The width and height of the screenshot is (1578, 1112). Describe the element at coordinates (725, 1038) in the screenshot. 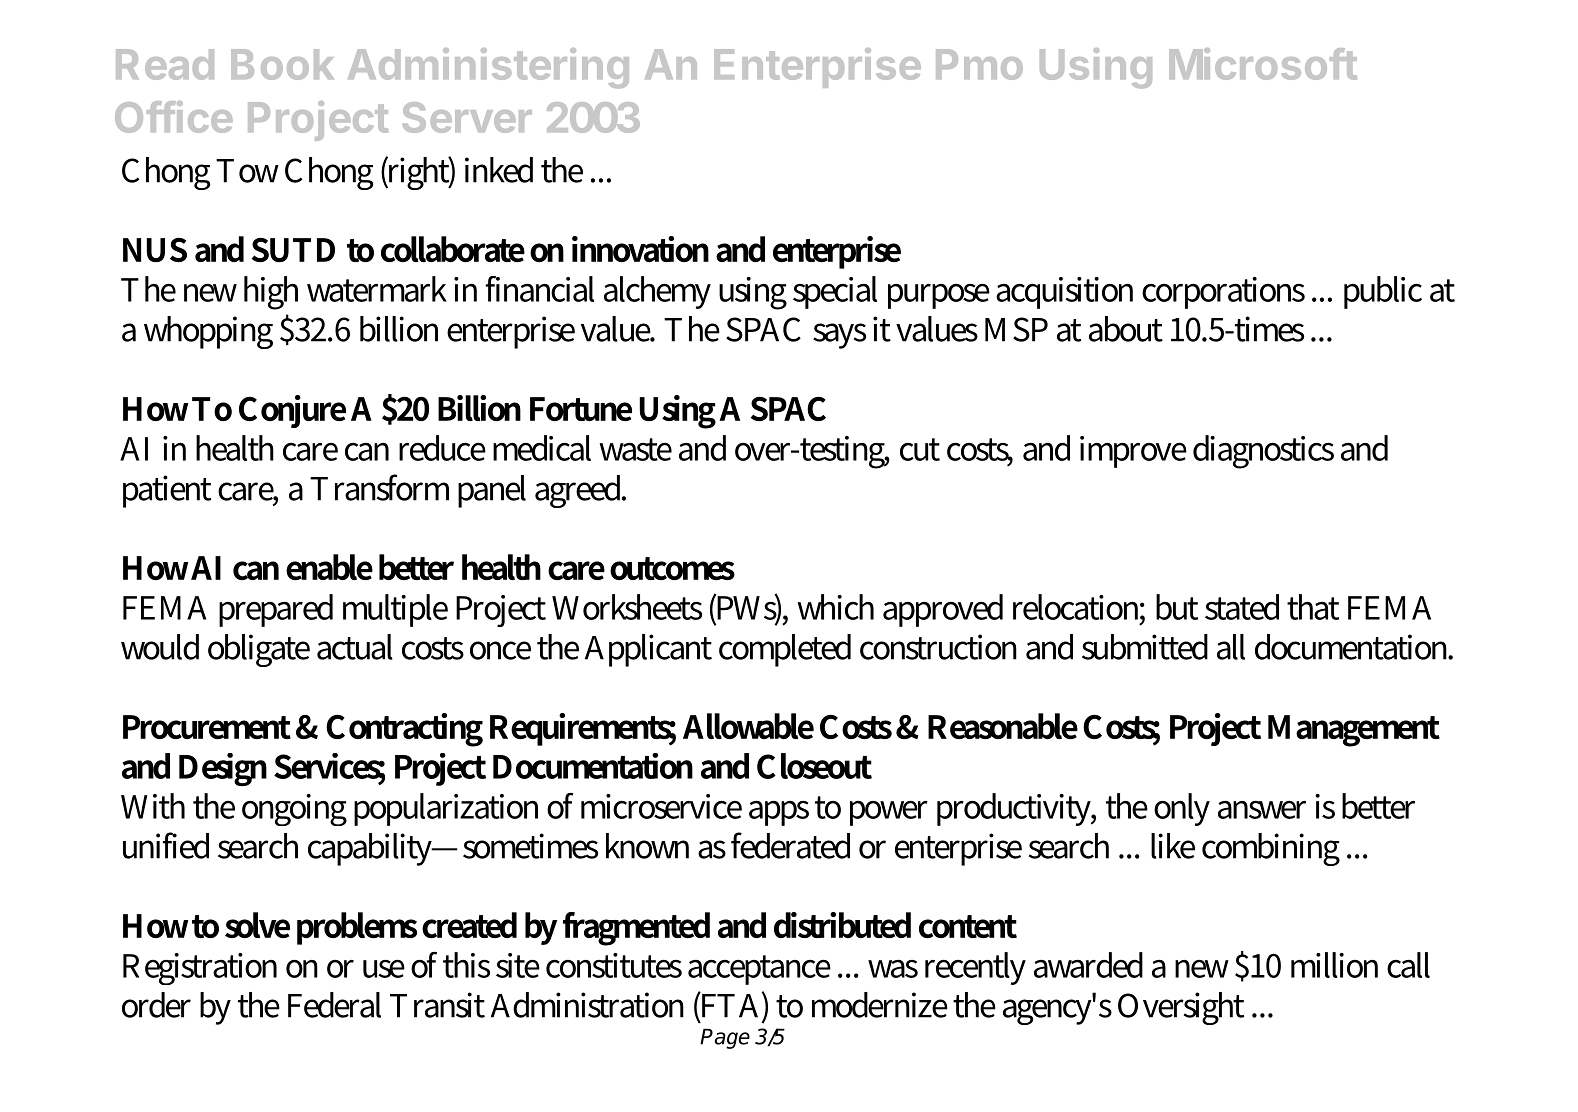

I see `Page` at that location.
